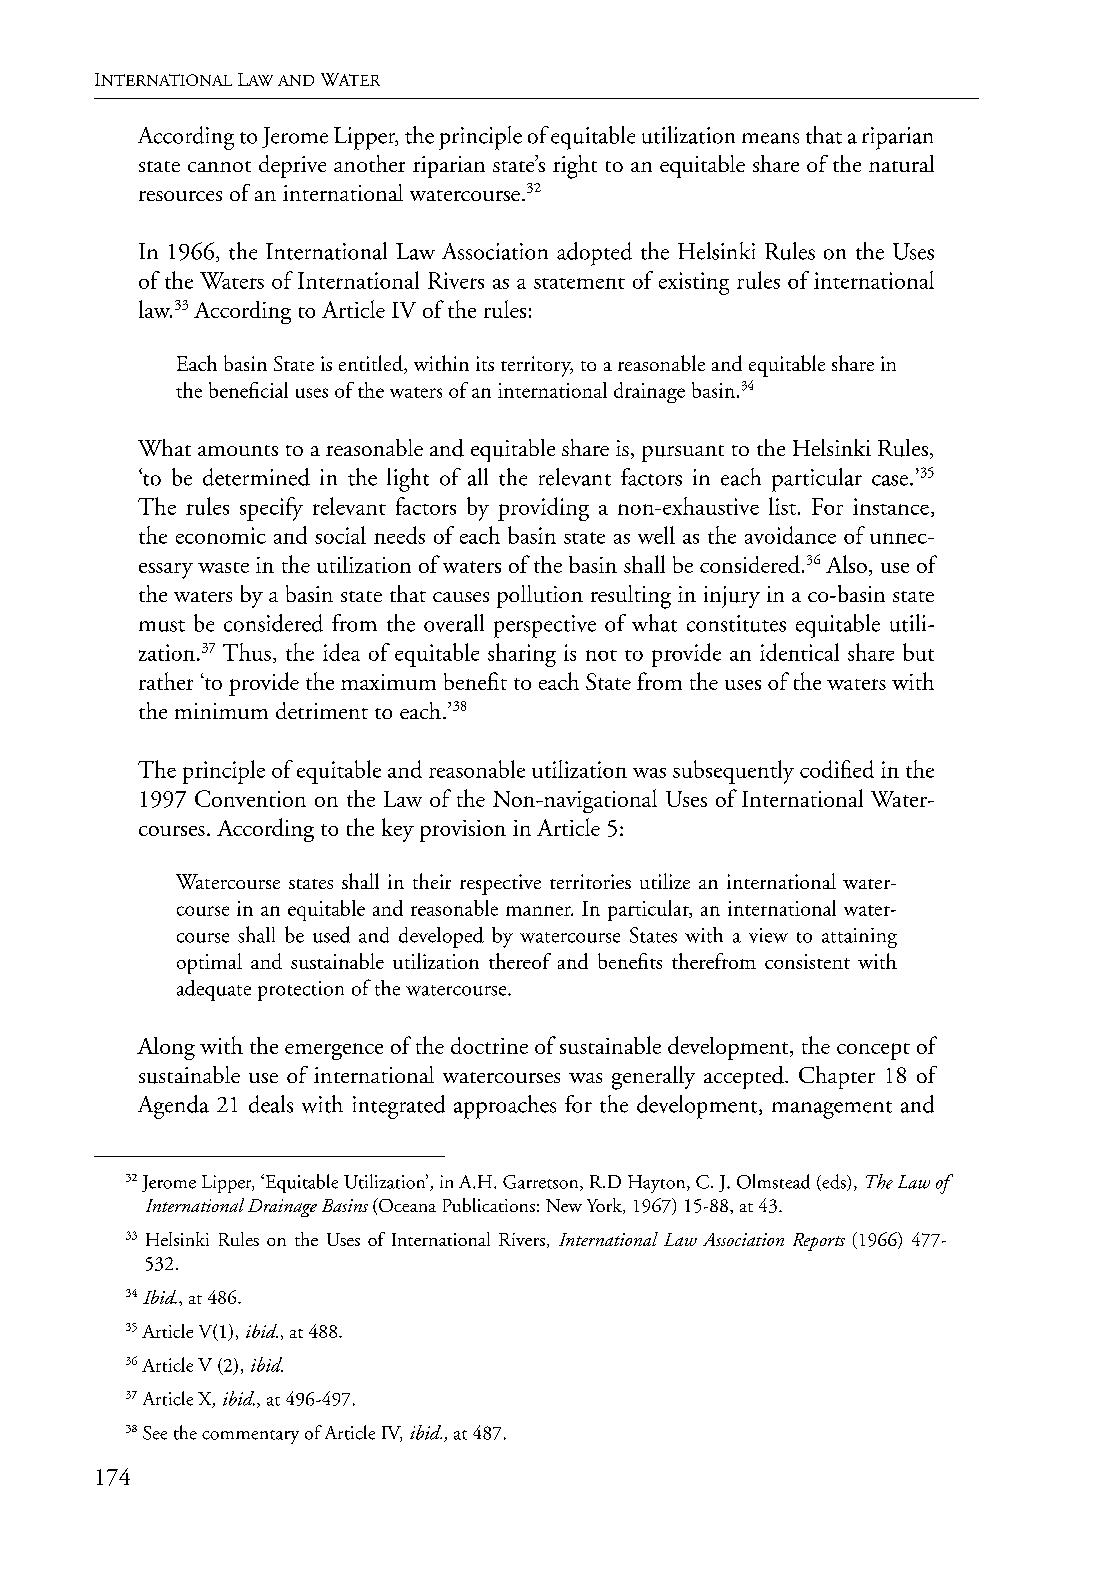  What do you see at coordinates (564, 1205) in the page?
I see `New` at bounding box center [564, 1205].
